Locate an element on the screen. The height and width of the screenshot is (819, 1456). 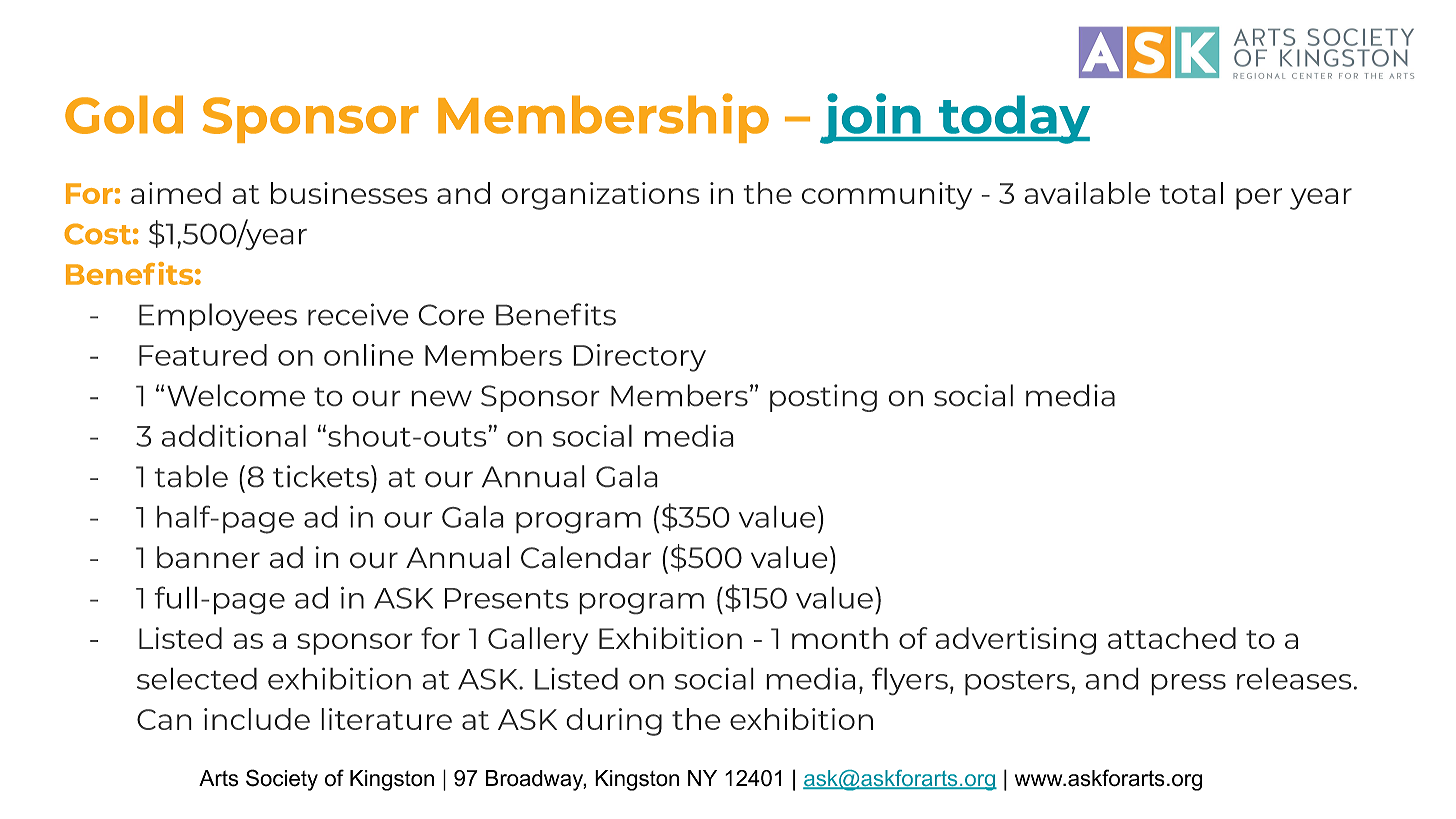
today is located at coordinates (1013, 119).
